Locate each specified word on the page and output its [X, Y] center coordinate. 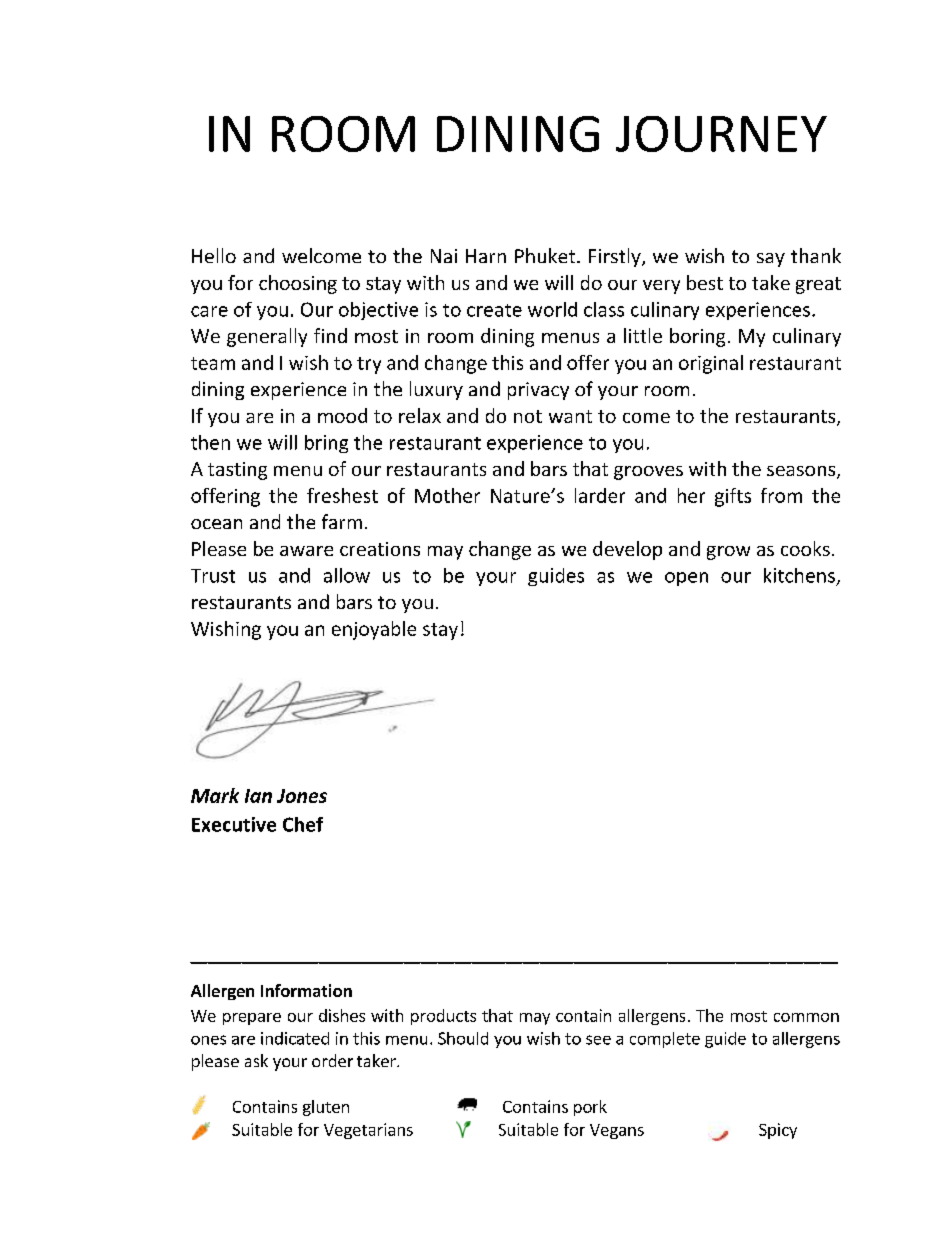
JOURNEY [721, 134]
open [686, 579]
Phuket [546, 255]
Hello [214, 255]
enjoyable [374, 630]
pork [590, 1108]
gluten [326, 1108]
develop [627, 550]
